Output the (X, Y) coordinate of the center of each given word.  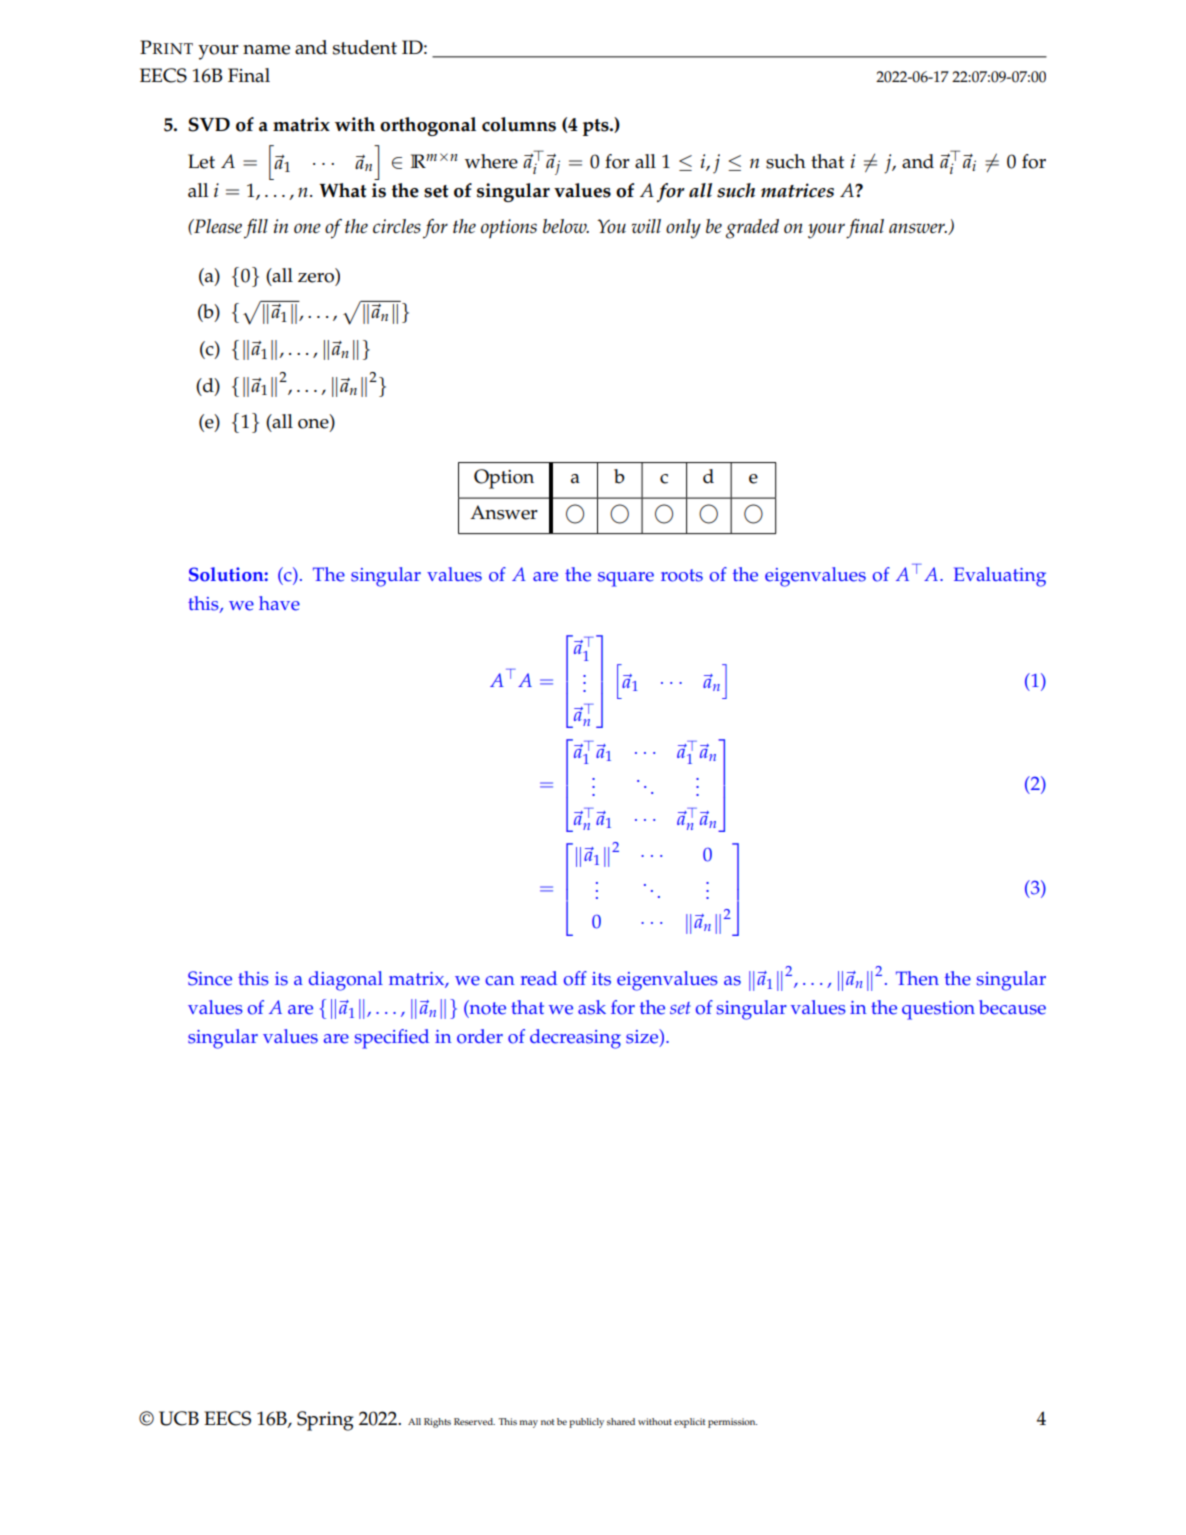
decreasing (575, 1039)
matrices (797, 190)
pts (597, 127)
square (626, 579)
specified (392, 1039)
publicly (586, 1423)
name (266, 50)
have (279, 603)
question (938, 1010)
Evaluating (1000, 577)
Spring (325, 1421)
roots (682, 575)
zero (317, 277)
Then (917, 978)
